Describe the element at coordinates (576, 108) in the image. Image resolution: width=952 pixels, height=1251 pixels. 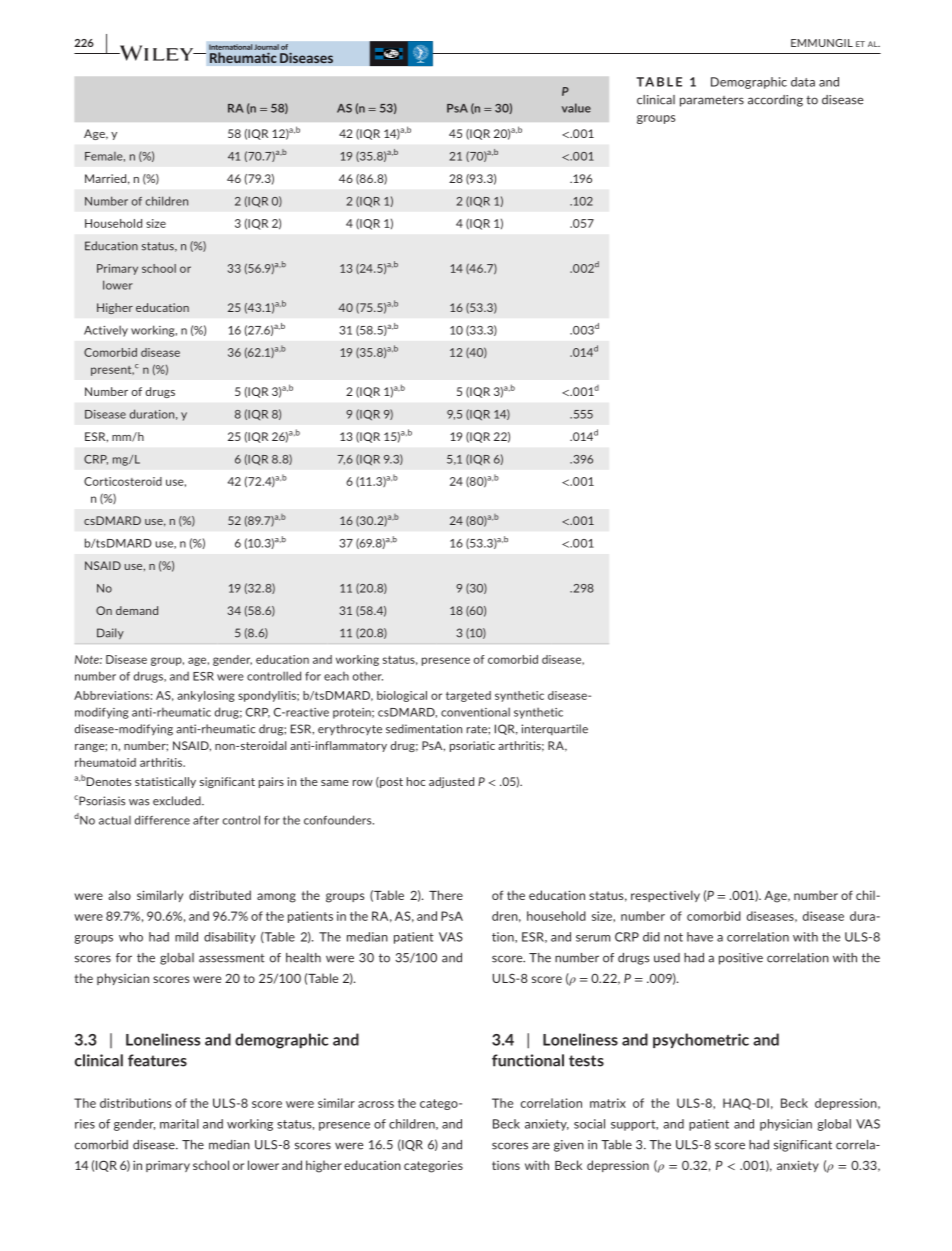
I see `value` at that location.
